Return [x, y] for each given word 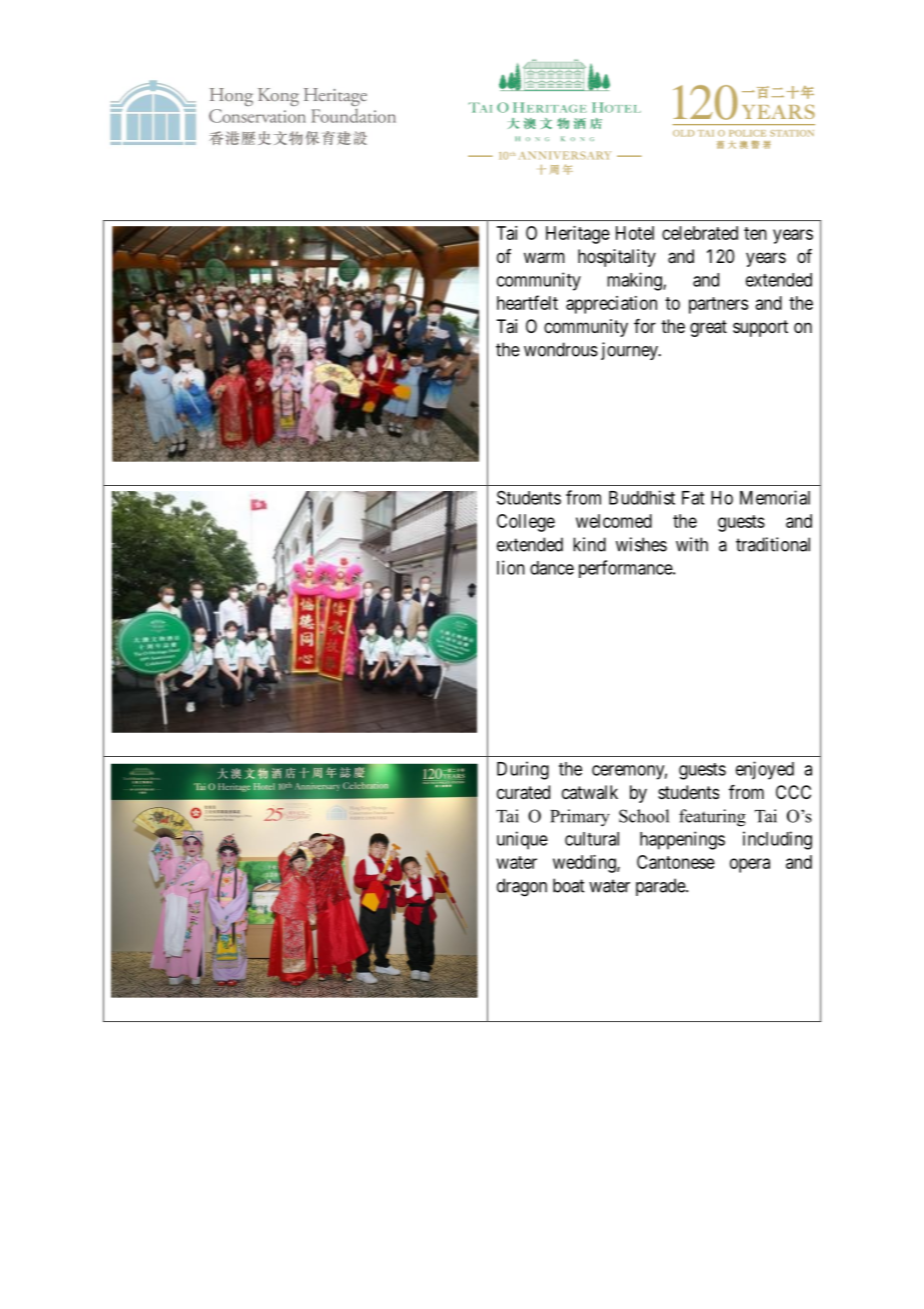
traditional [773, 544]
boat [568, 885]
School [644, 816]
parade [661, 887]
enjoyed [765, 770]
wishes [641, 544]
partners [718, 305]
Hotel [635, 233]
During [523, 770]
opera [750, 865]
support [760, 328]
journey [630, 351]
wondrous [561, 349]
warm [544, 258]
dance [552, 568]
